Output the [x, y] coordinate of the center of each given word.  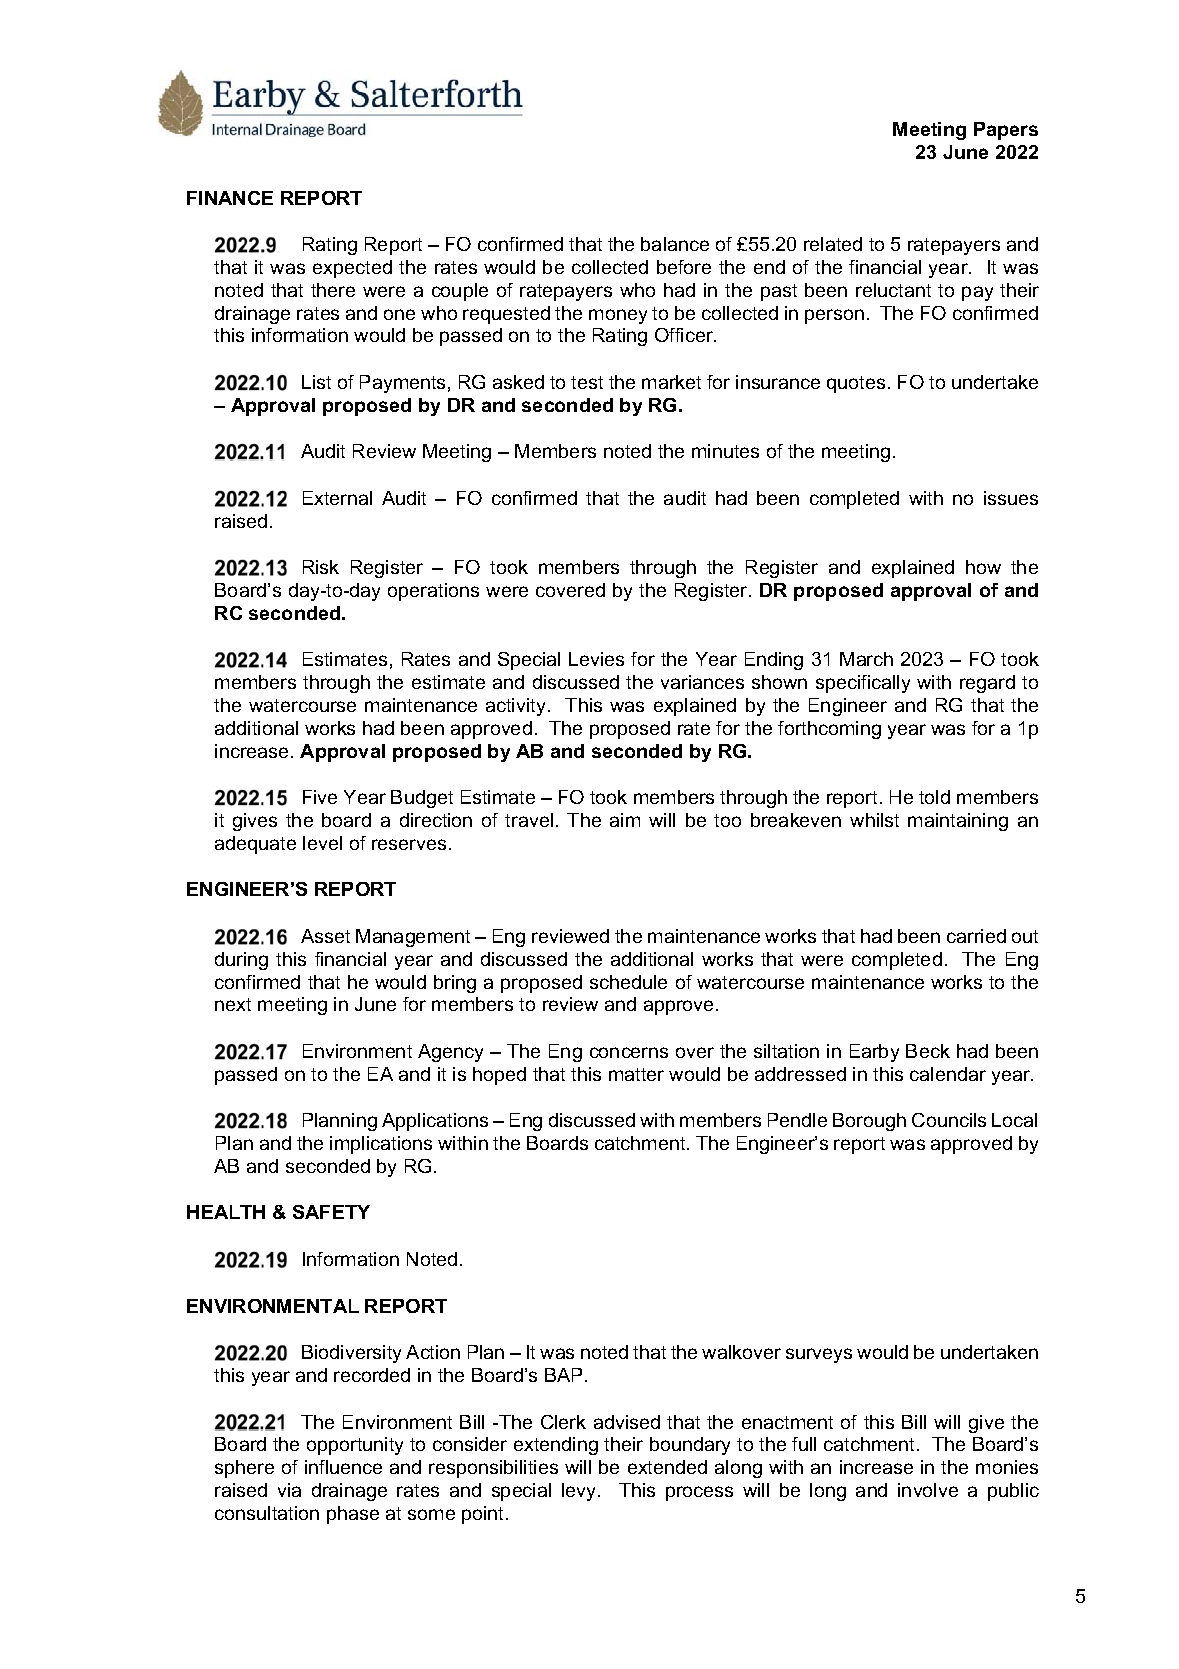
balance [675, 244]
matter [636, 1074]
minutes [725, 451]
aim [625, 820]
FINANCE [230, 198]
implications [381, 1145]
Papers [1006, 131]
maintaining [958, 822]
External [337, 498]
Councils [949, 1120]
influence [343, 1467]
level [322, 843]
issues [1011, 498]
